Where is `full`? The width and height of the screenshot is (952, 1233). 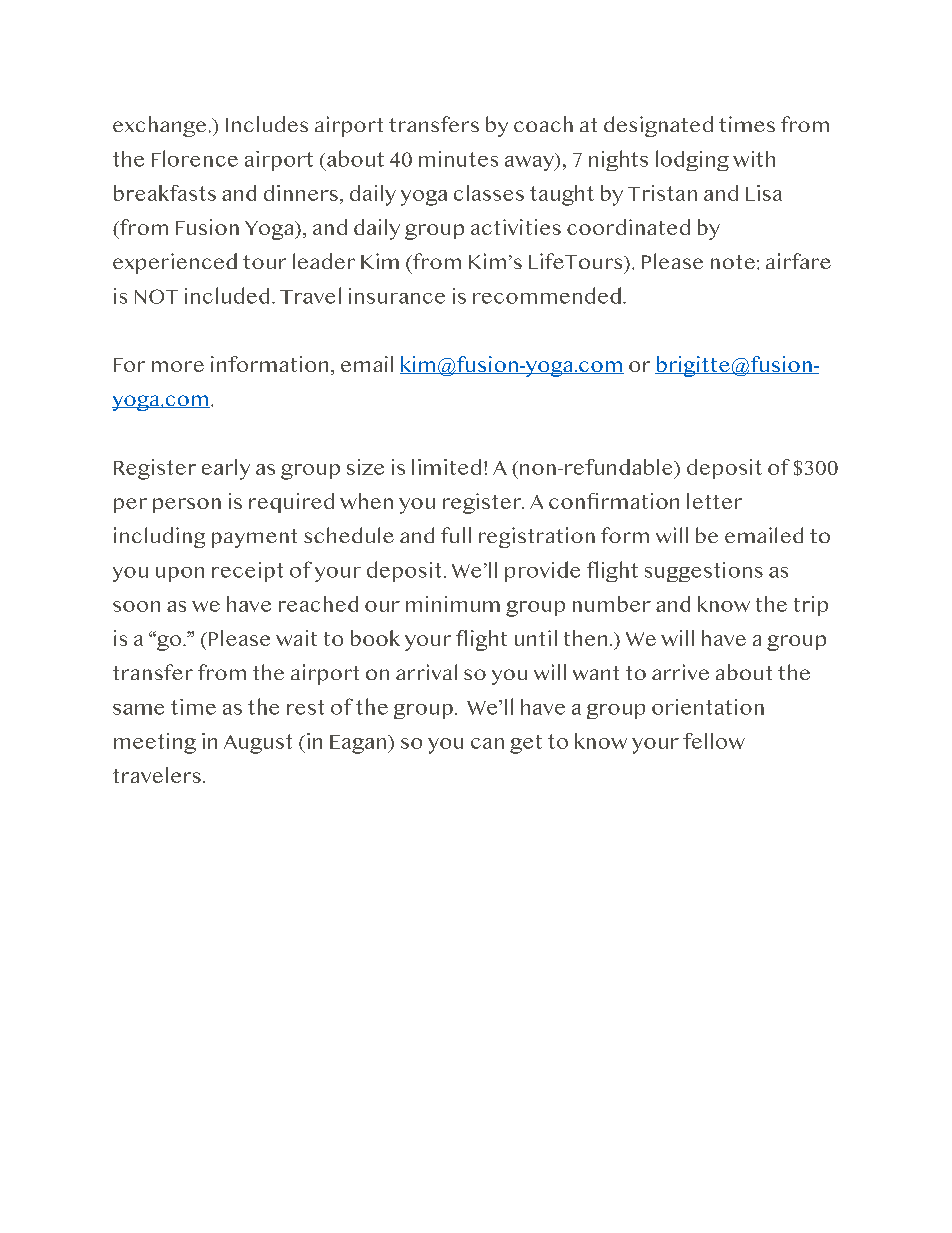 full is located at coordinates (456, 535).
